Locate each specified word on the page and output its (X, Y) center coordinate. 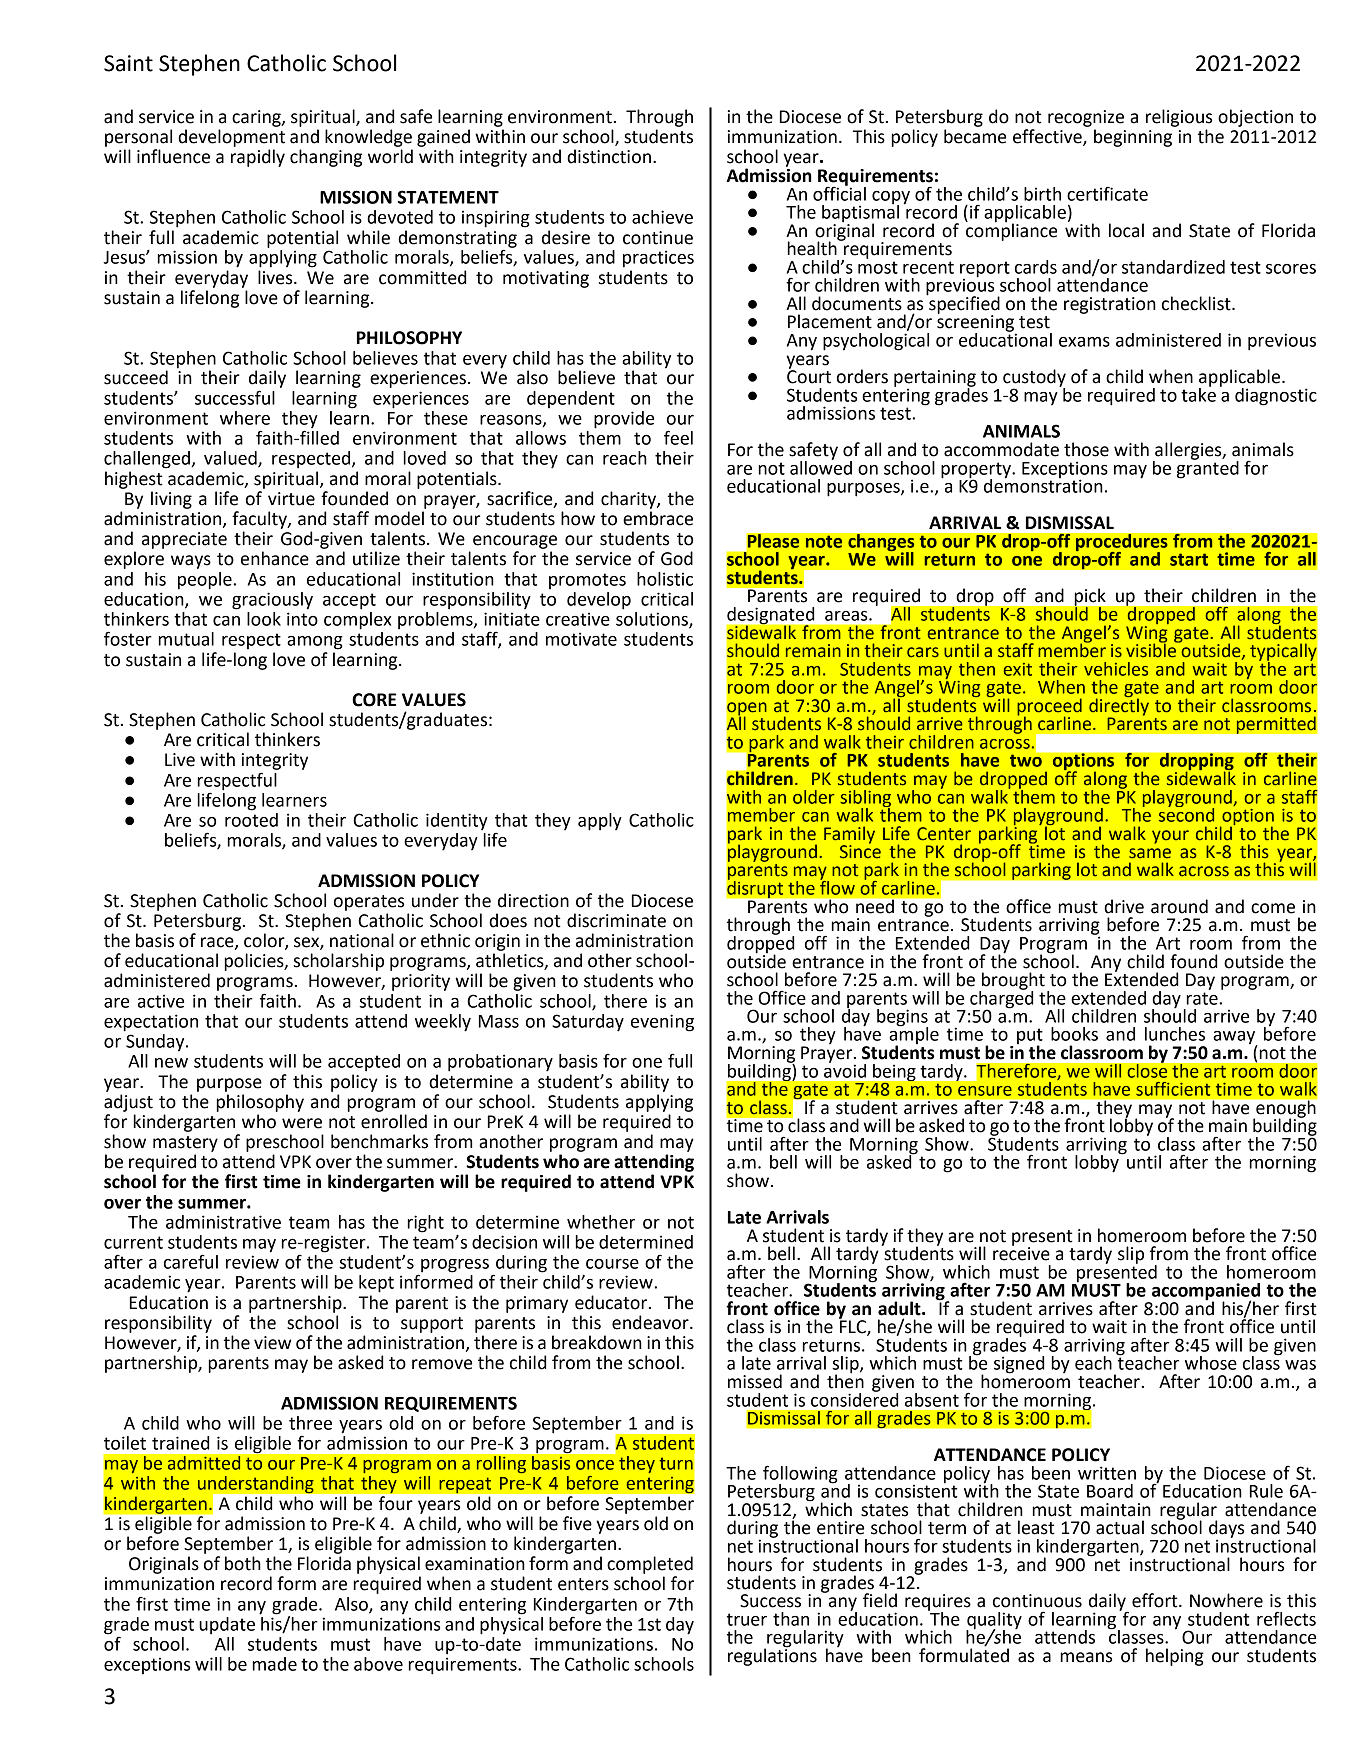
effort (1156, 1600)
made (274, 1664)
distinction (609, 156)
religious (1179, 118)
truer (747, 1619)
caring (257, 118)
